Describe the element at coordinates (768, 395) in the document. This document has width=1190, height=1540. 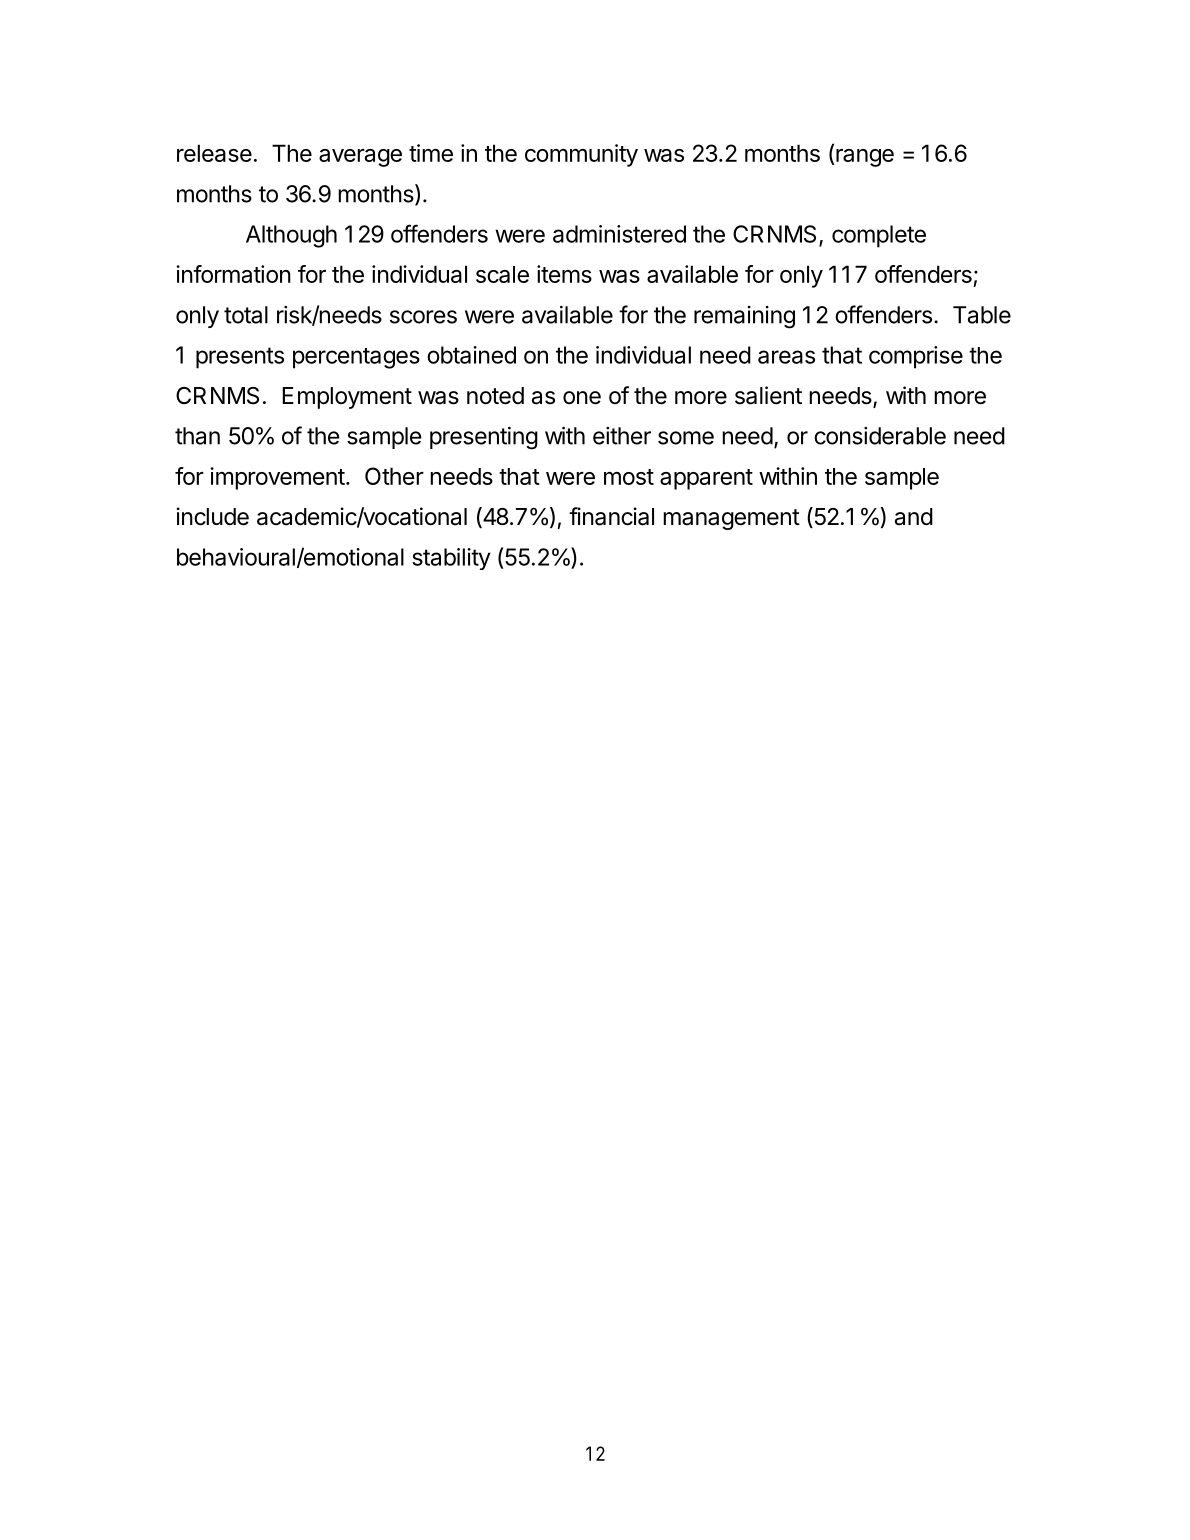
I see `salient` at that location.
